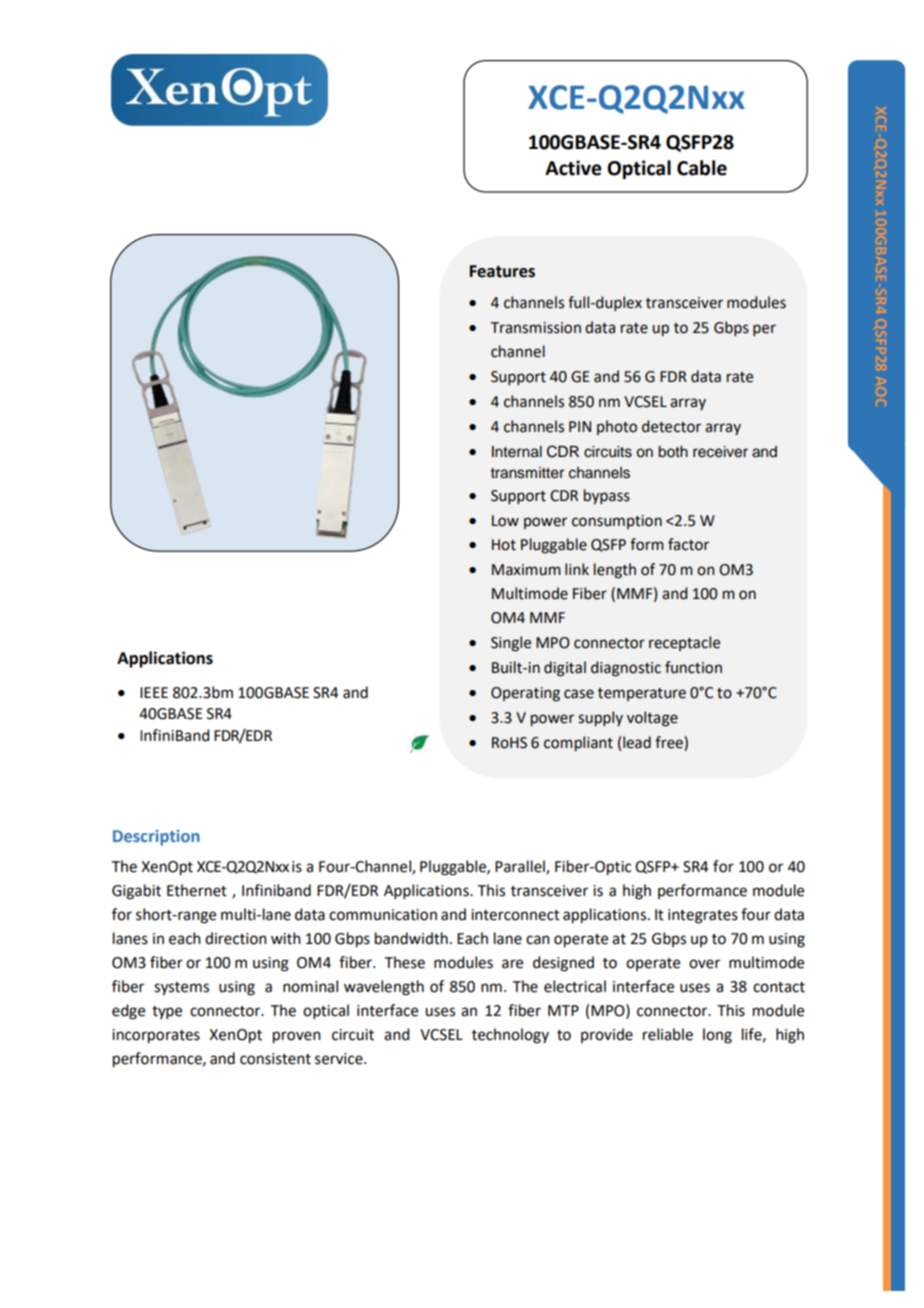 The image size is (924, 1308). I want to click on Operating, so click(525, 694).
